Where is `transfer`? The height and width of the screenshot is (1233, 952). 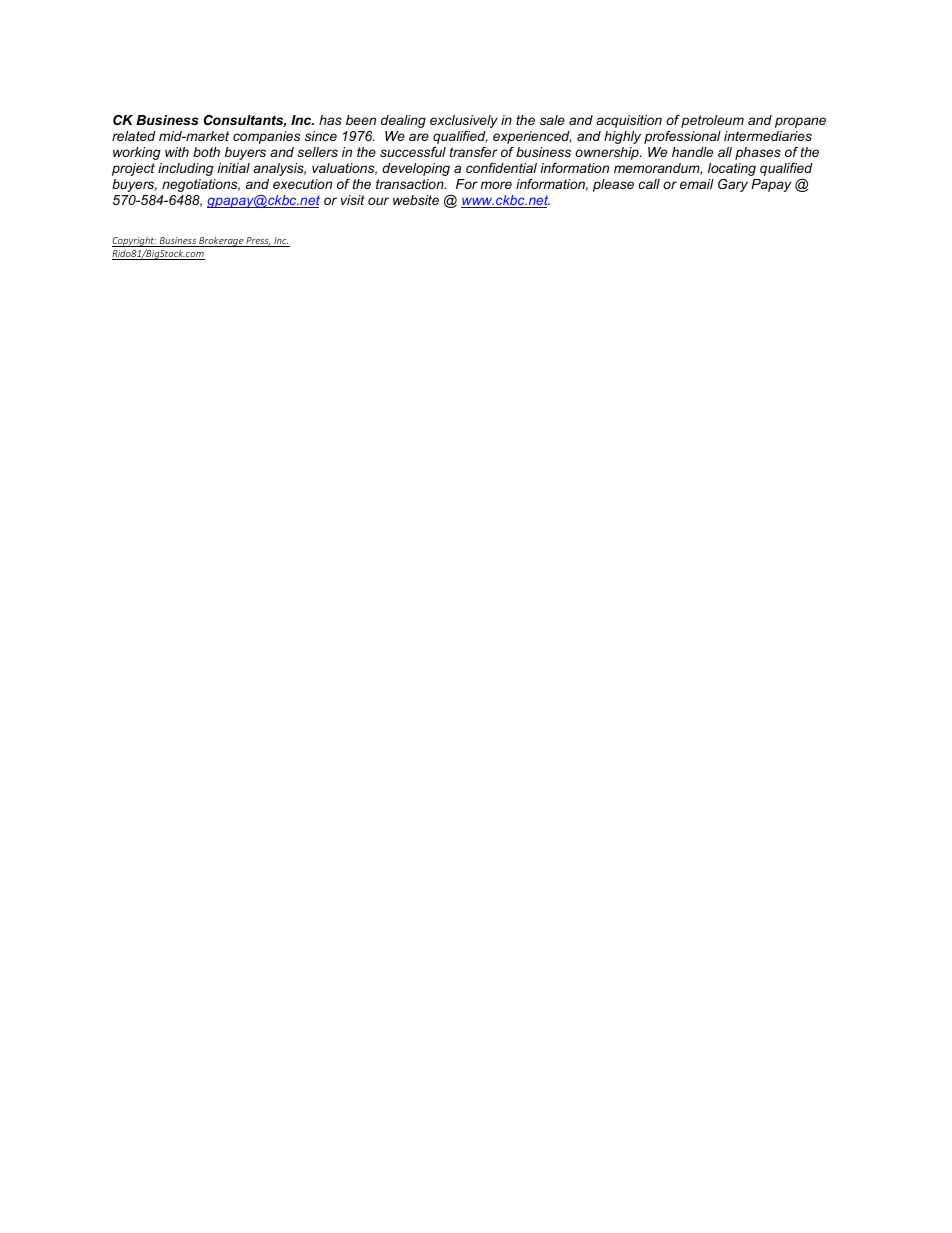 transfer is located at coordinates (474, 152).
